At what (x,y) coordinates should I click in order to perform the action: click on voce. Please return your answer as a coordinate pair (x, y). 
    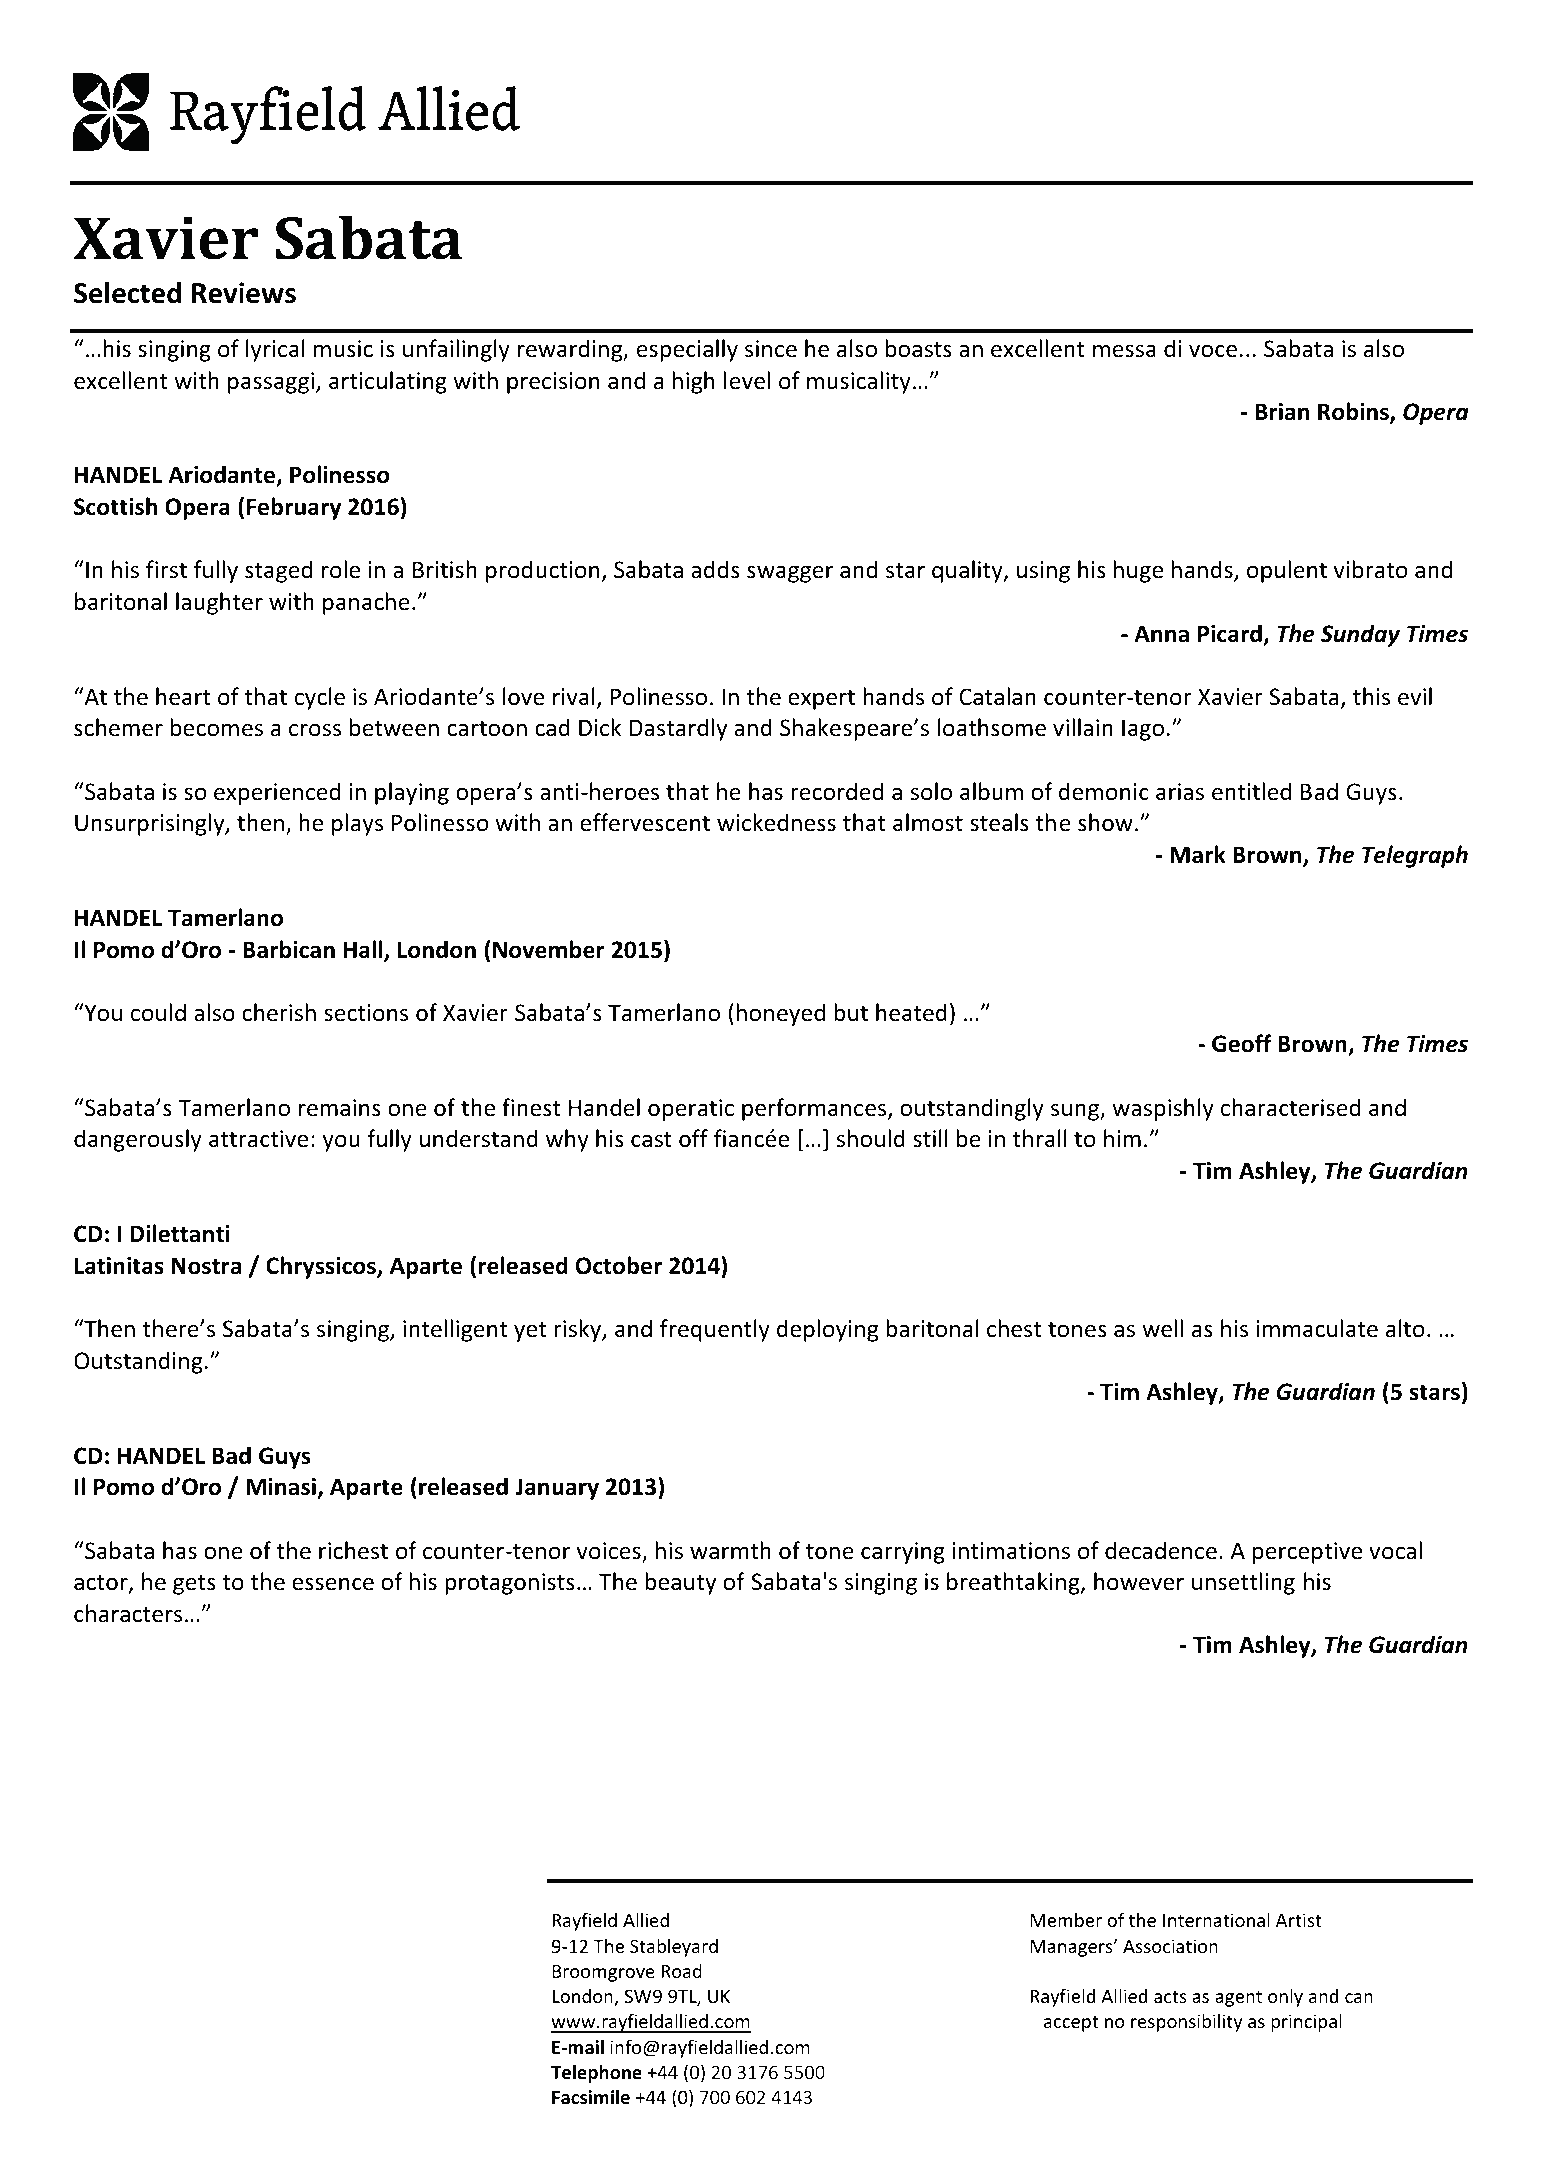
    Looking at the image, I should click on (1213, 351).
